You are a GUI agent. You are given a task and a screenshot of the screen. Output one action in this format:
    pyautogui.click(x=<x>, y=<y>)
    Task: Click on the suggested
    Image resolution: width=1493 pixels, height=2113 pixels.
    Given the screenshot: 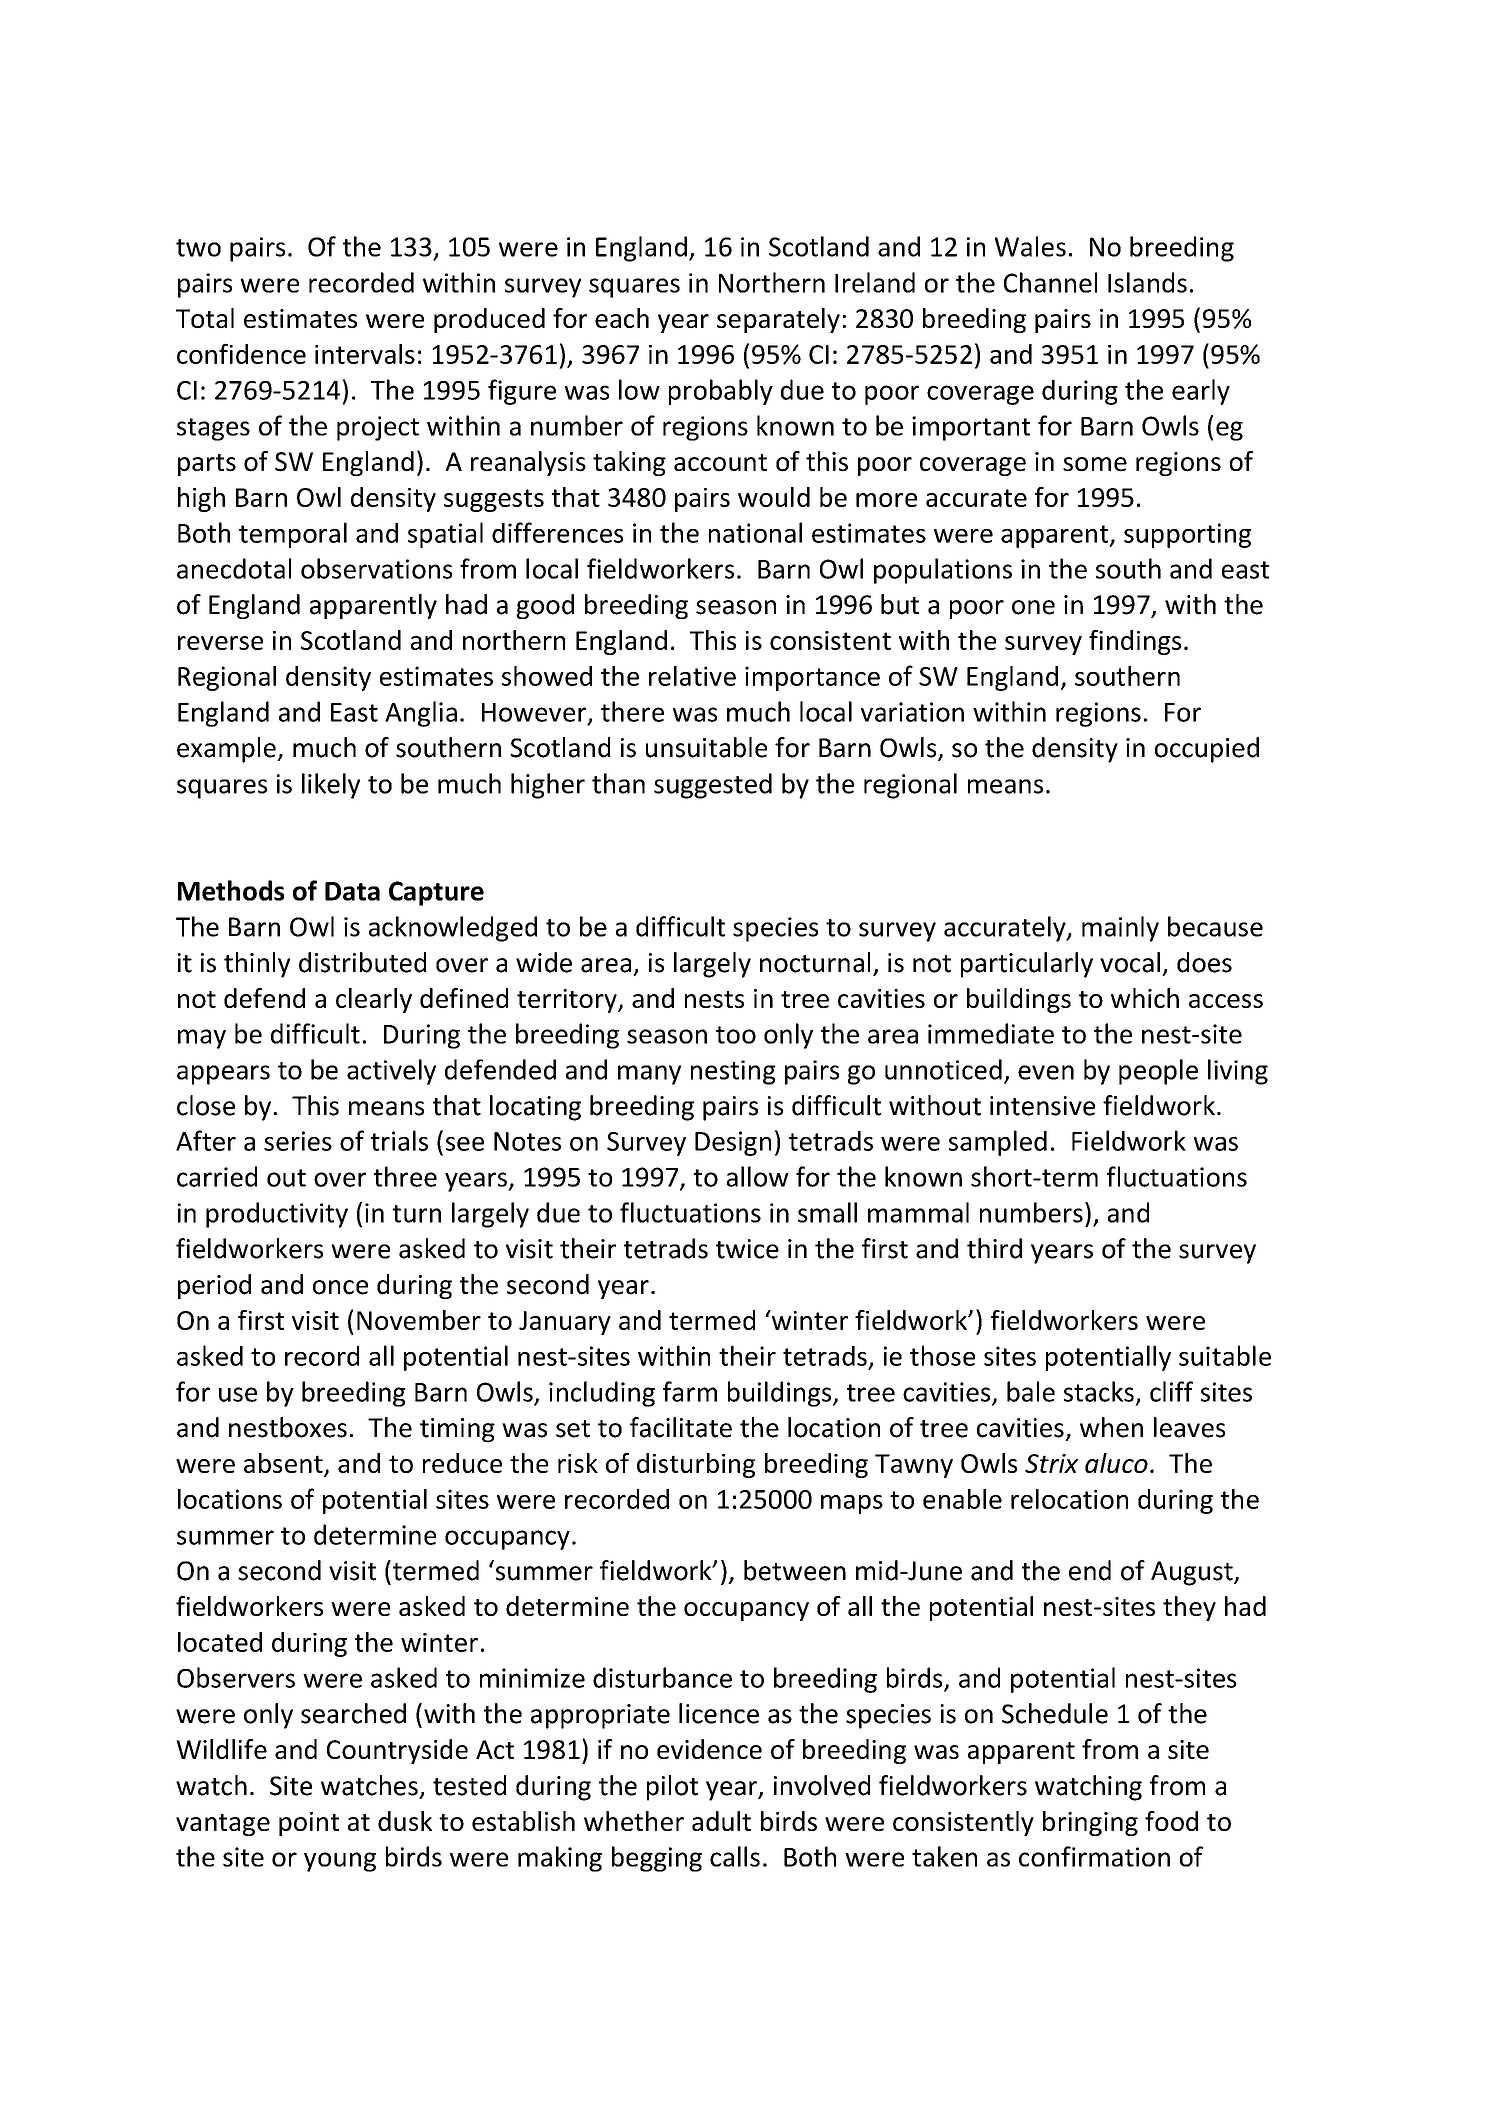 What is the action you would take?
    pyautogui.click(x=713, y=786)
